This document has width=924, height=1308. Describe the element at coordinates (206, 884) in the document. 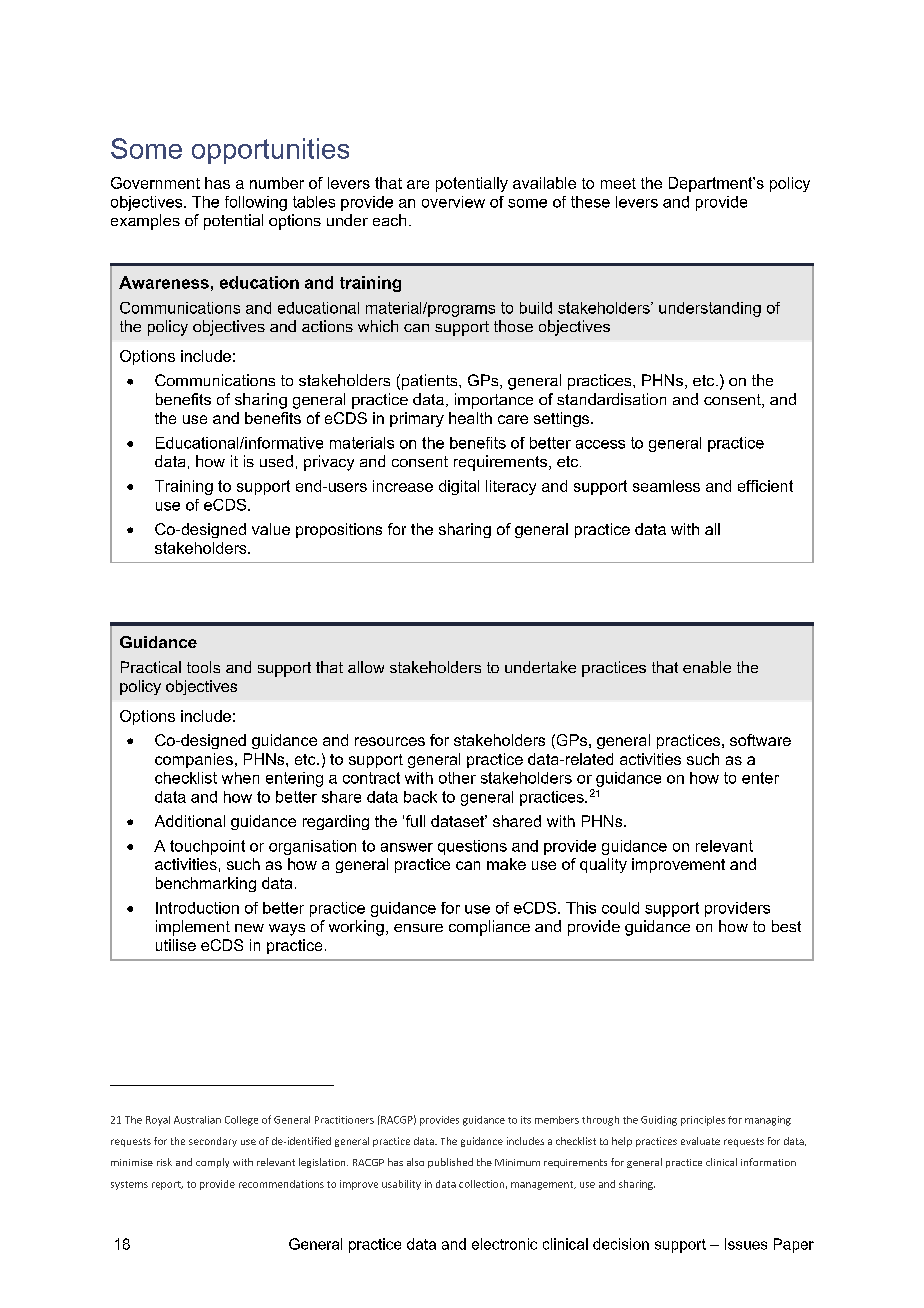

I see `benchmarking` at that location.
